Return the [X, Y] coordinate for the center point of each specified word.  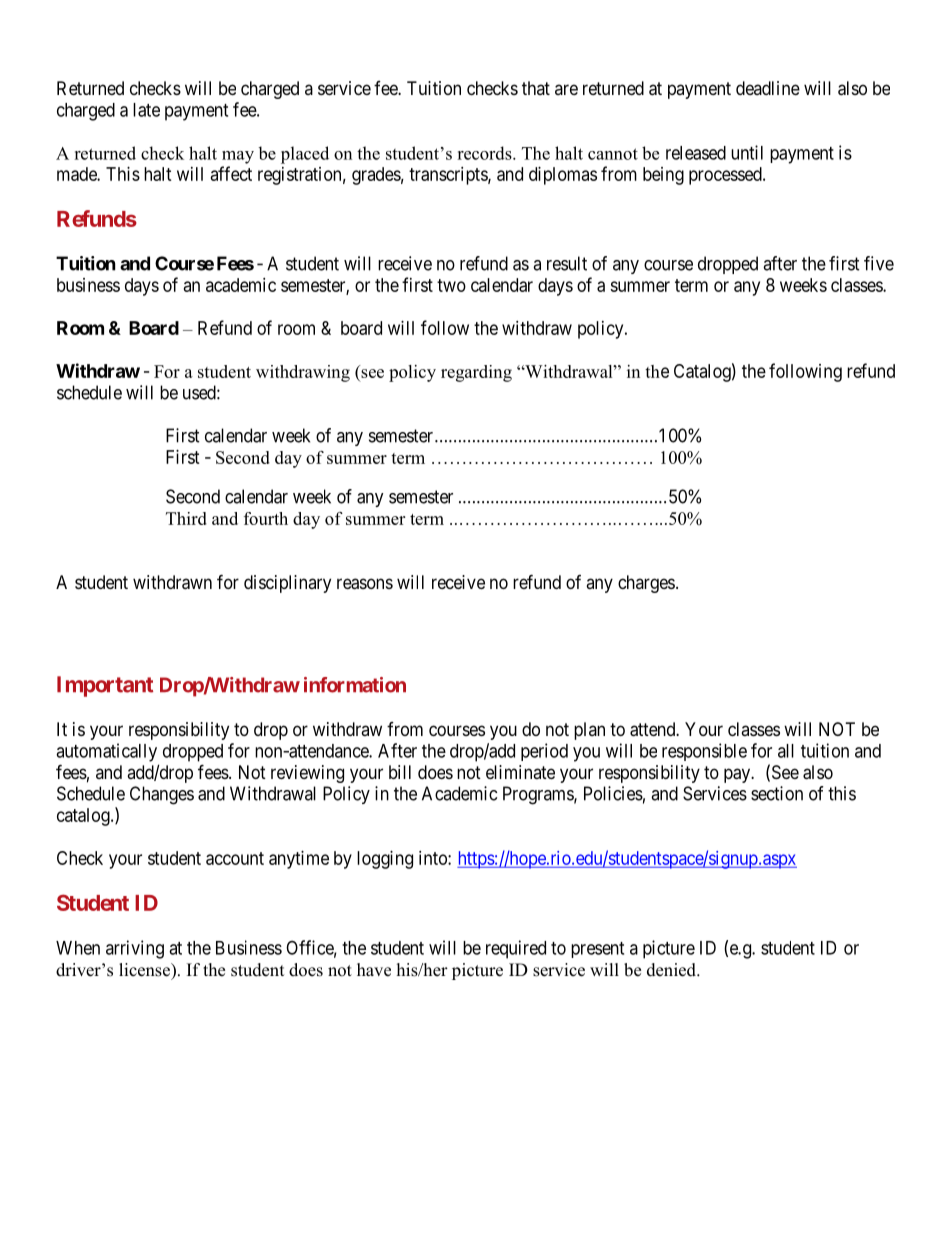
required [516, 949]
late [146, 110]
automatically [106, 752]
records [485, 153]
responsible [704, 752]
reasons [365, 584]
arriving [135, 949]
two [451, 285]
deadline [768, 88]
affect [231, 173]
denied [672, 970]
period [544, 752]
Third [186, 518]
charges [646, 584]
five [879, 263]
